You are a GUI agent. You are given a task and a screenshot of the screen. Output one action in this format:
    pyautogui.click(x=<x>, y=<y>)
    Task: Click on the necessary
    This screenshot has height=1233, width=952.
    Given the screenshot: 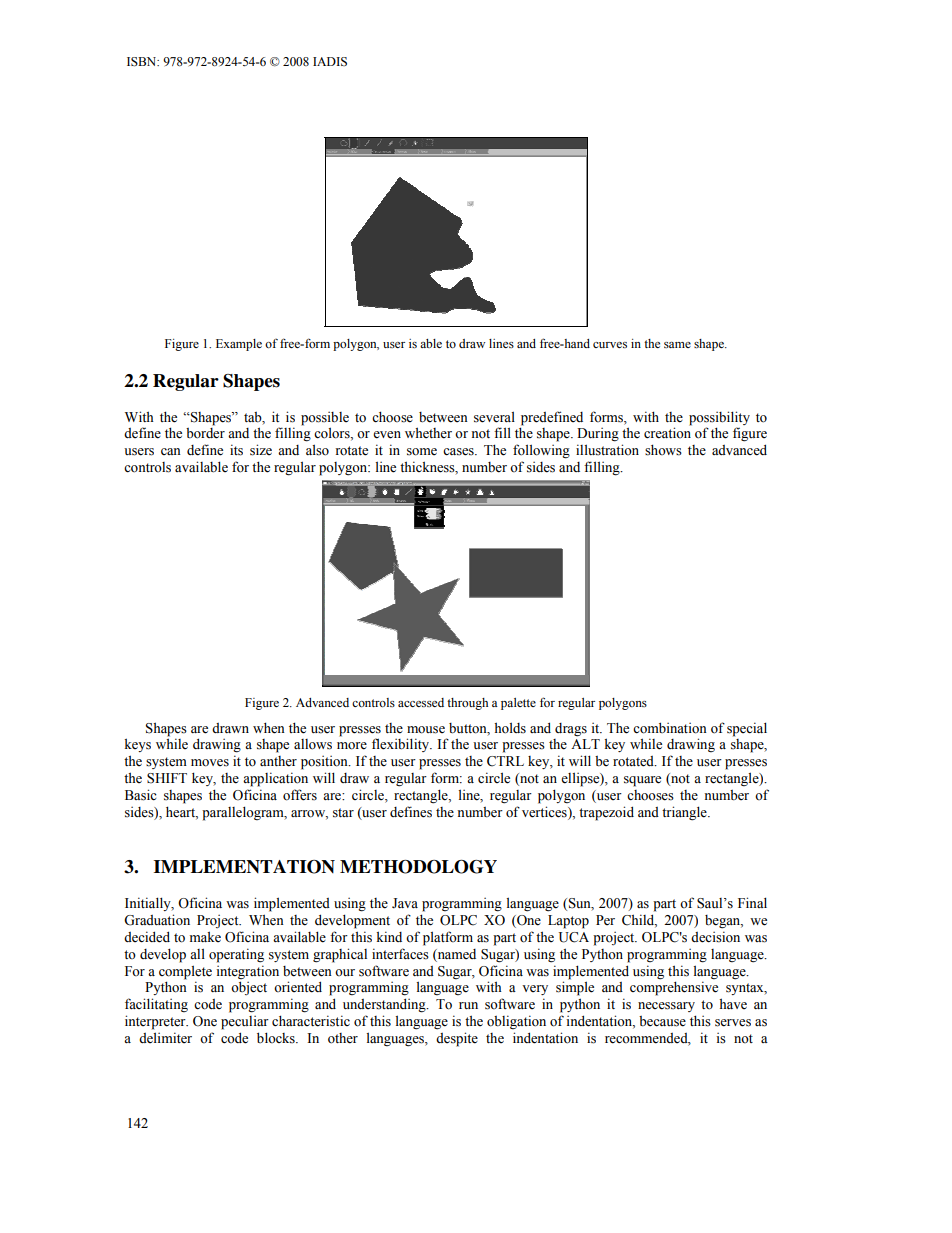 What is the action you would take?
    pyautogui.click(x=666, y=1007)
